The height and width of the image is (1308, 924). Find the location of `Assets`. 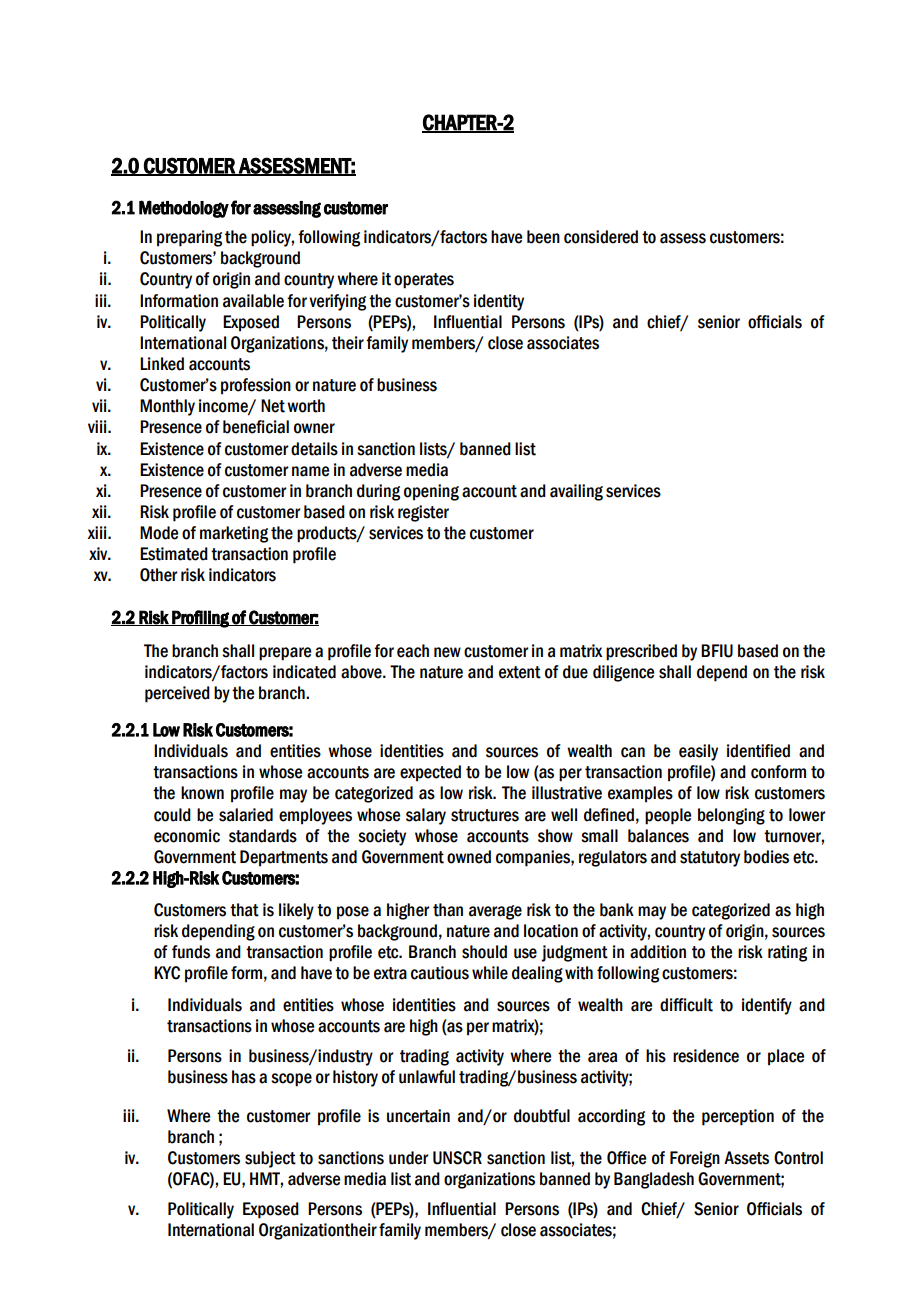

Assets is located at coordinates (746, 1158).
